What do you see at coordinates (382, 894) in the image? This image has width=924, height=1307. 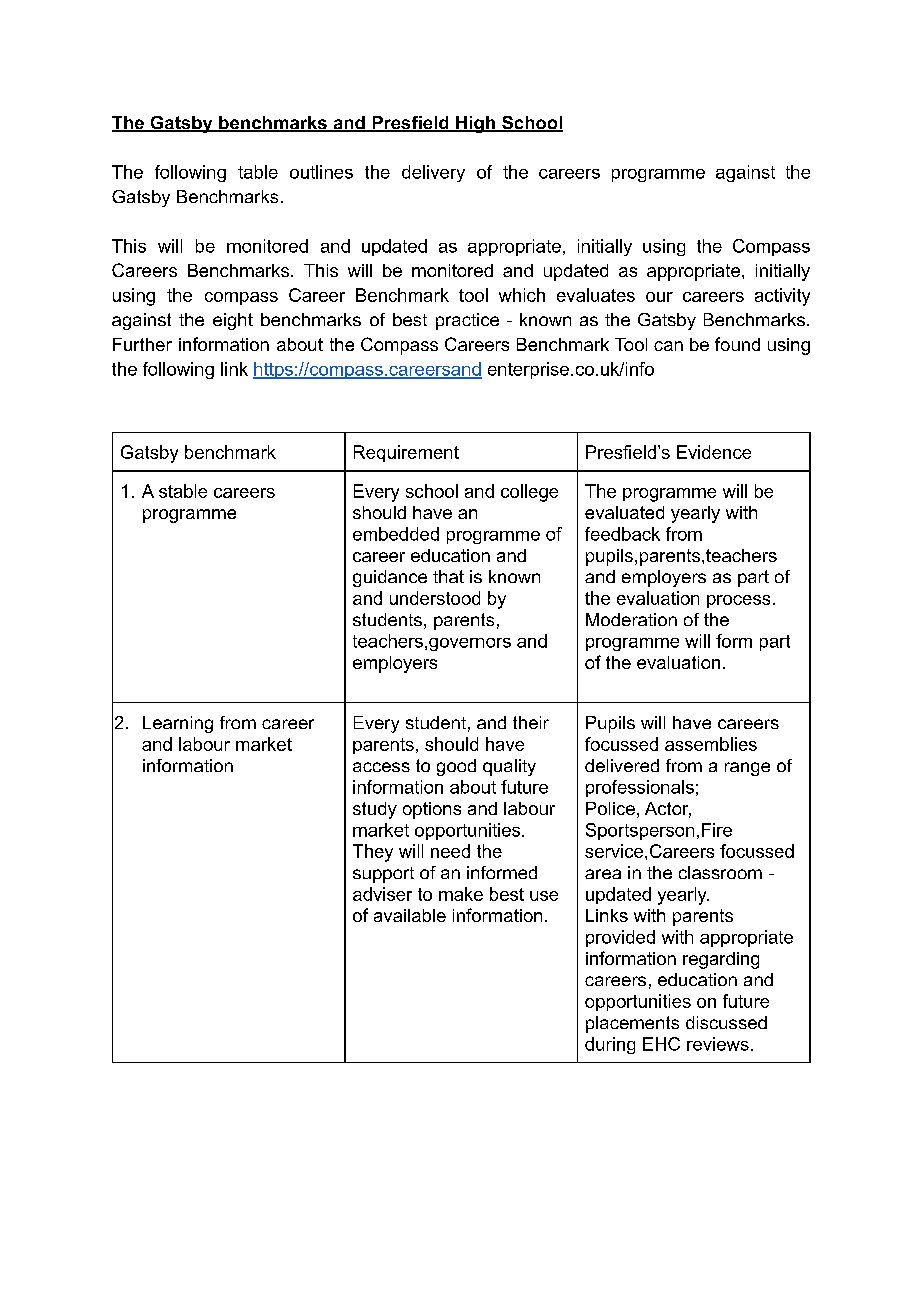 I see `adviser` at bounding box center [382, 894].
